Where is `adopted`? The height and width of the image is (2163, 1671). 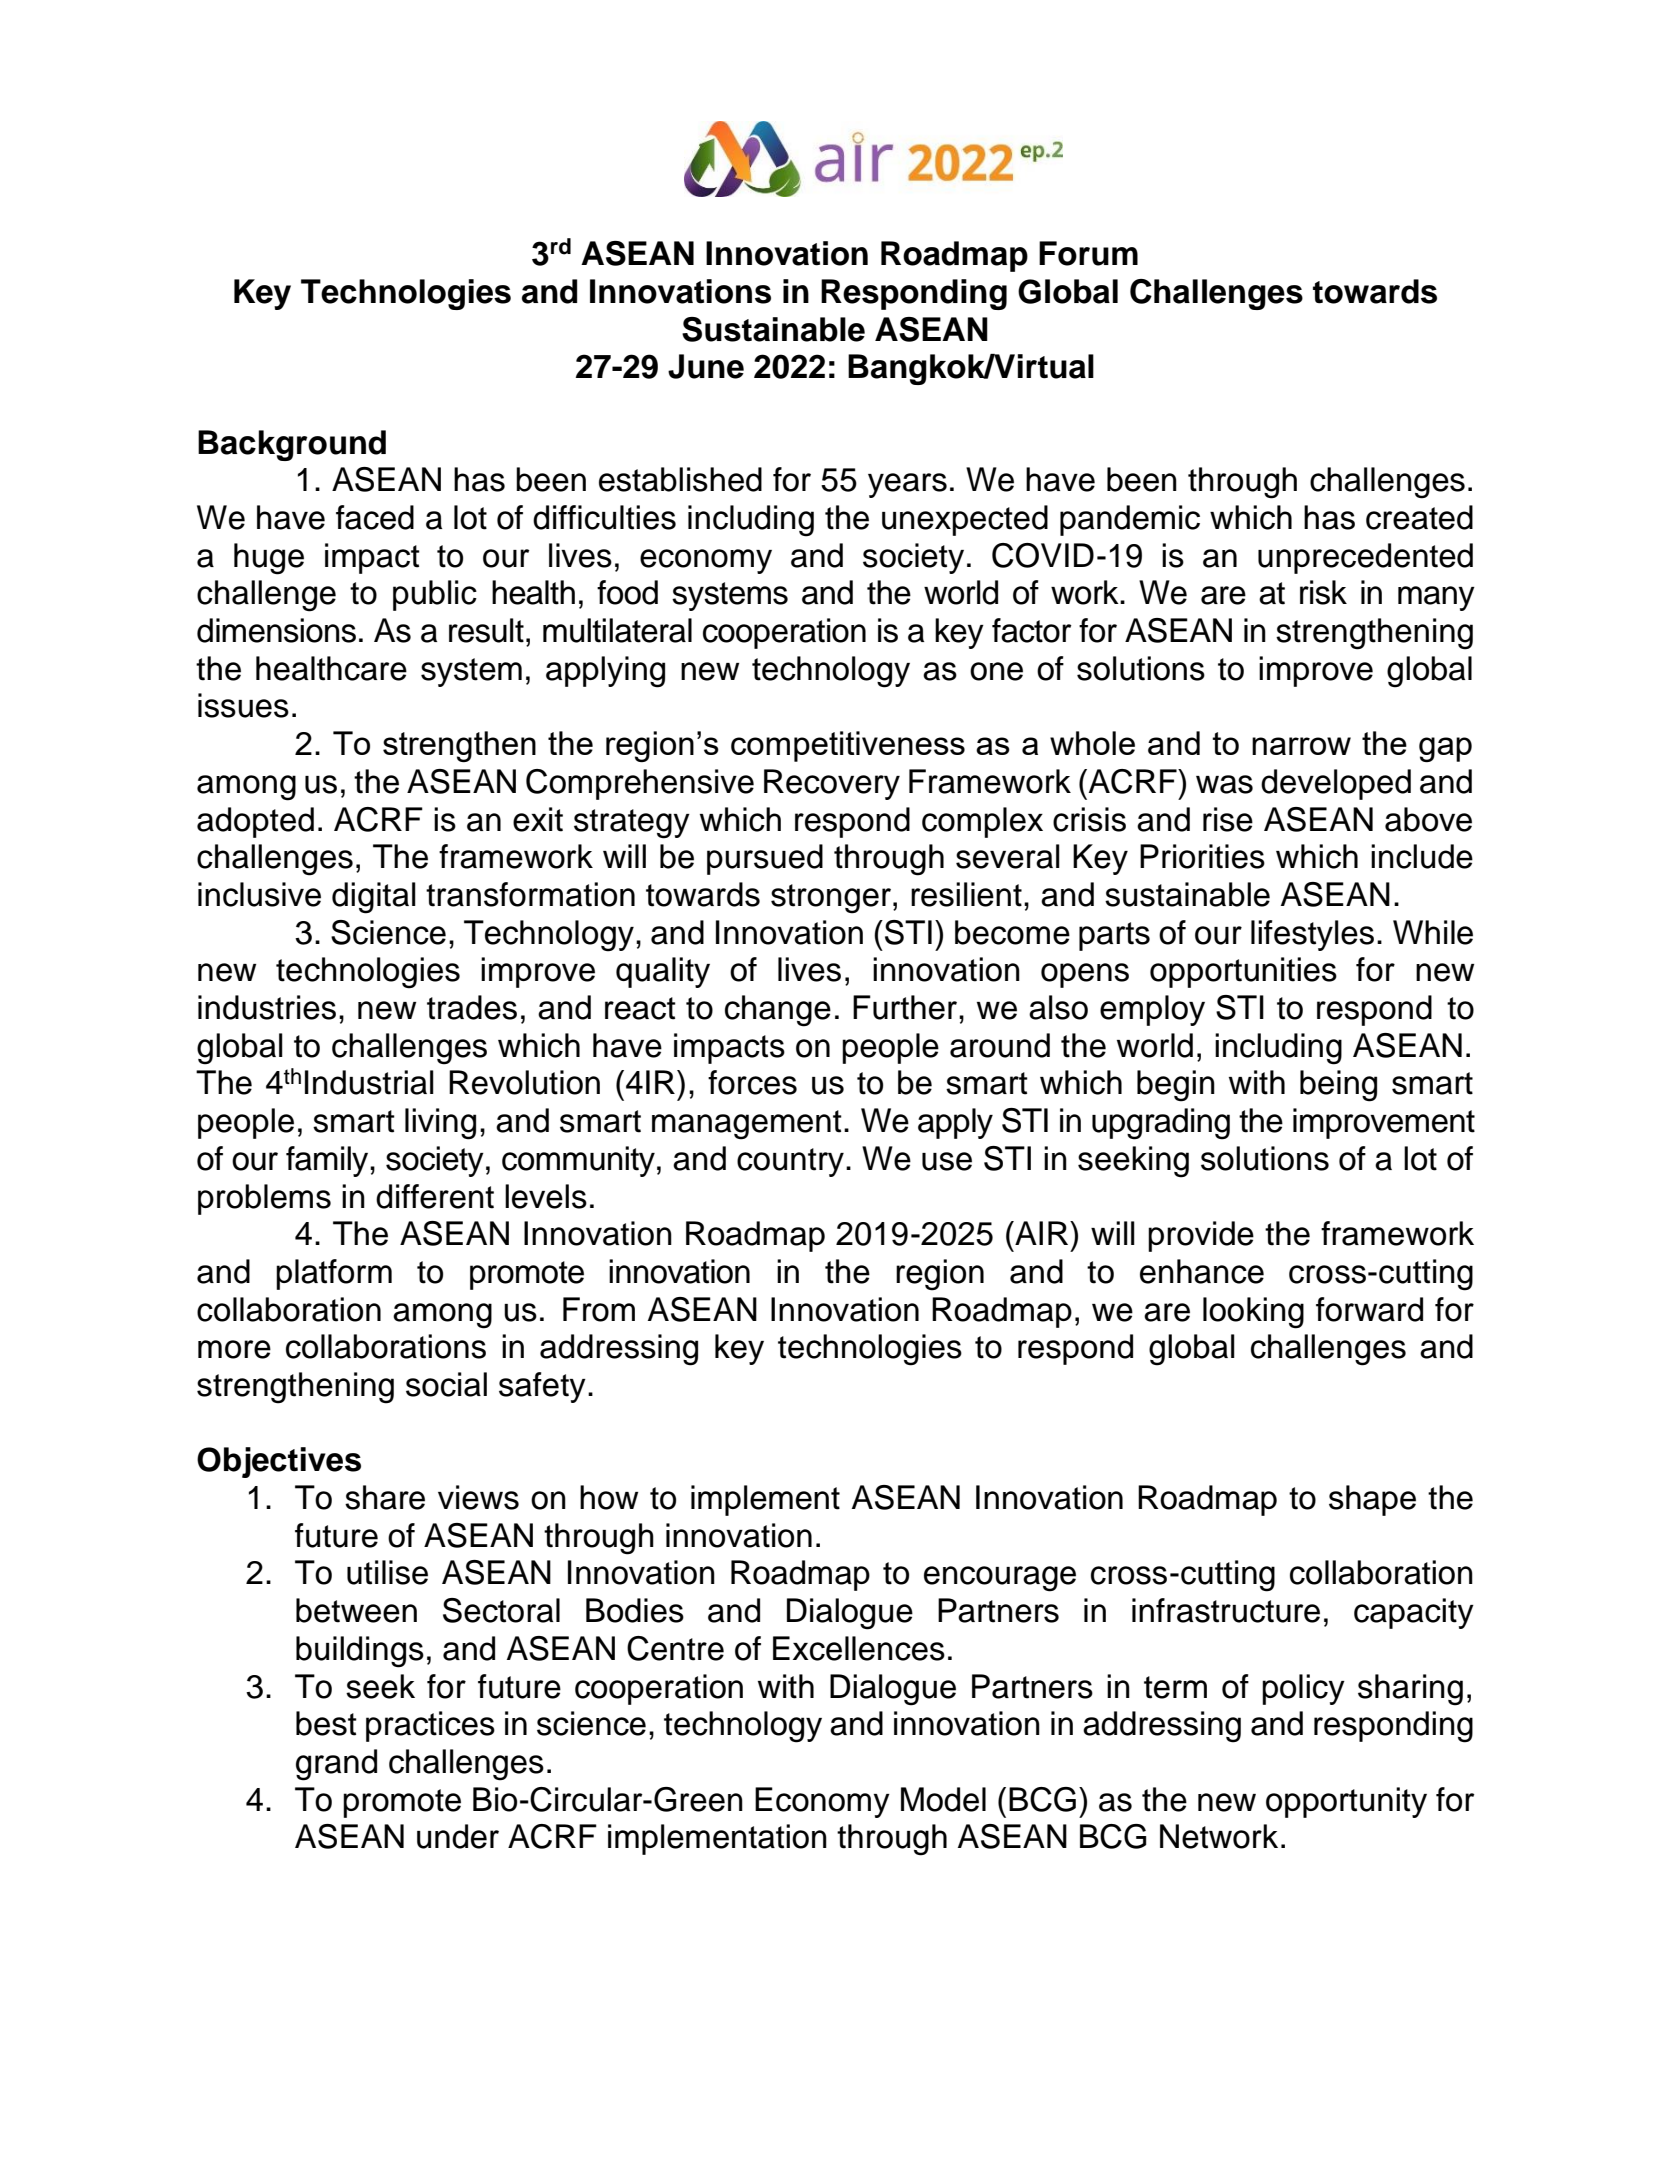 adopted is located at coordinates (255, 822).
